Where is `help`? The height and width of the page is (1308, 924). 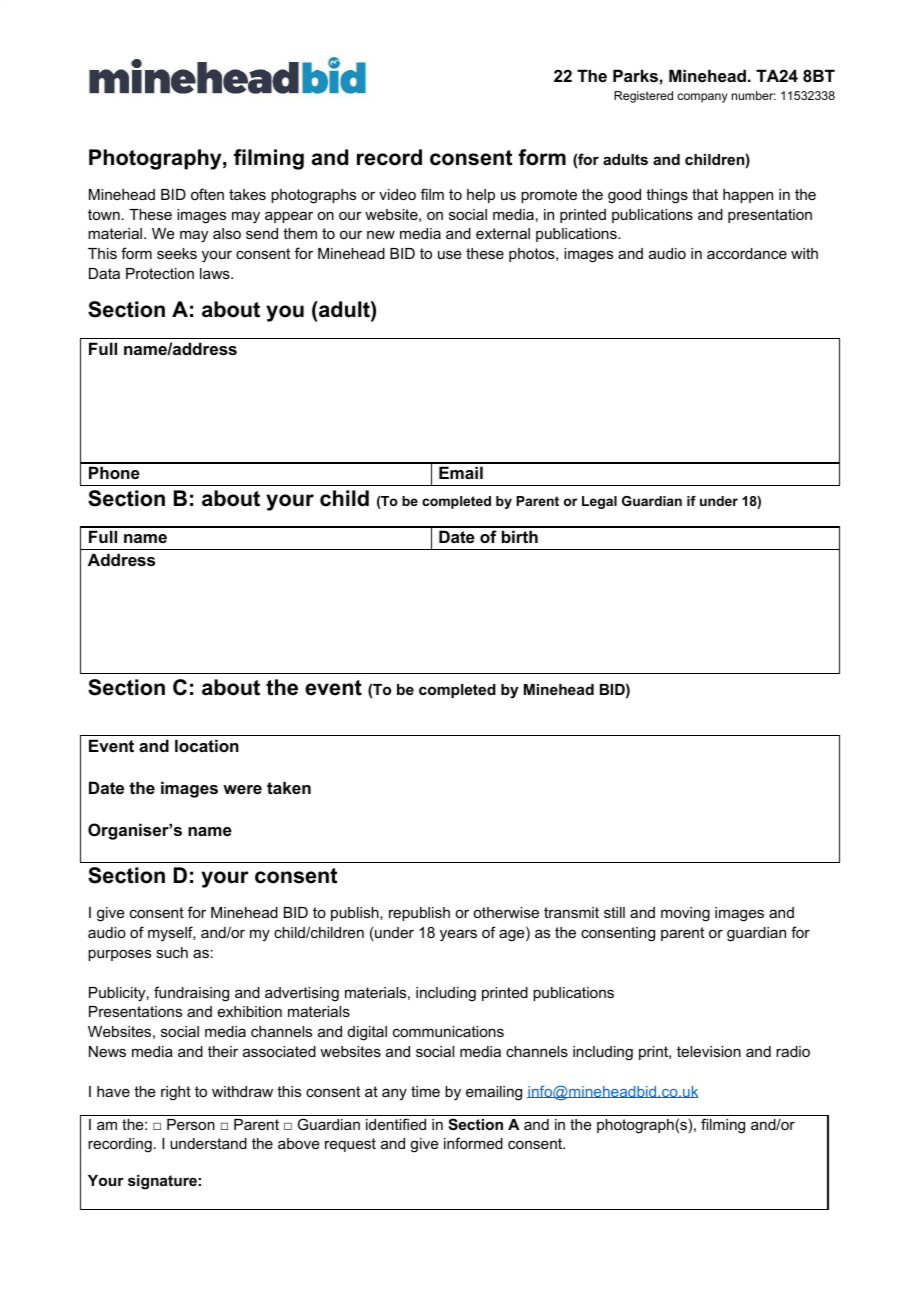
help is located at coordinates (481, 196).
